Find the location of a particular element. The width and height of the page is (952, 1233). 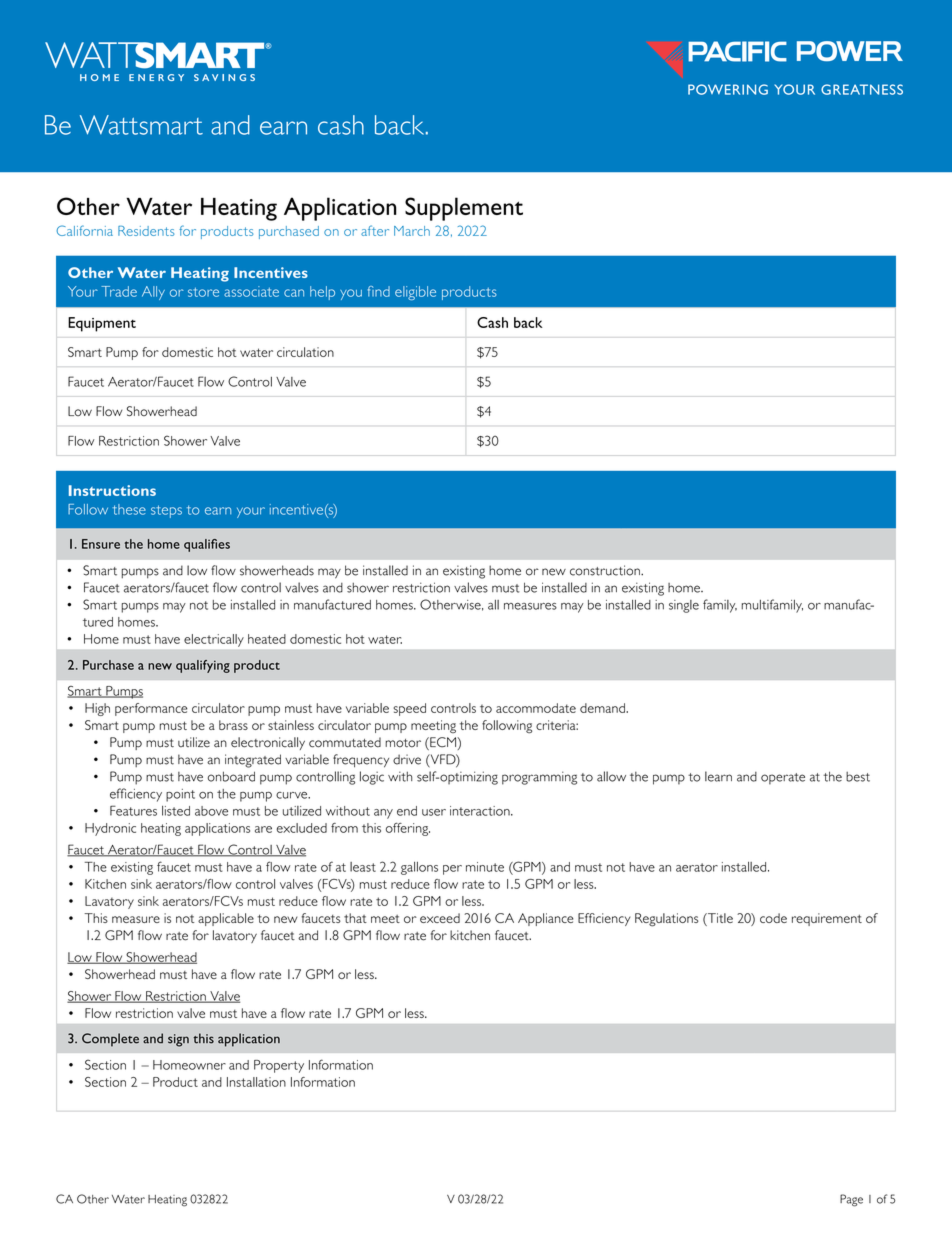

performance is located at coordinates (151, 709).
